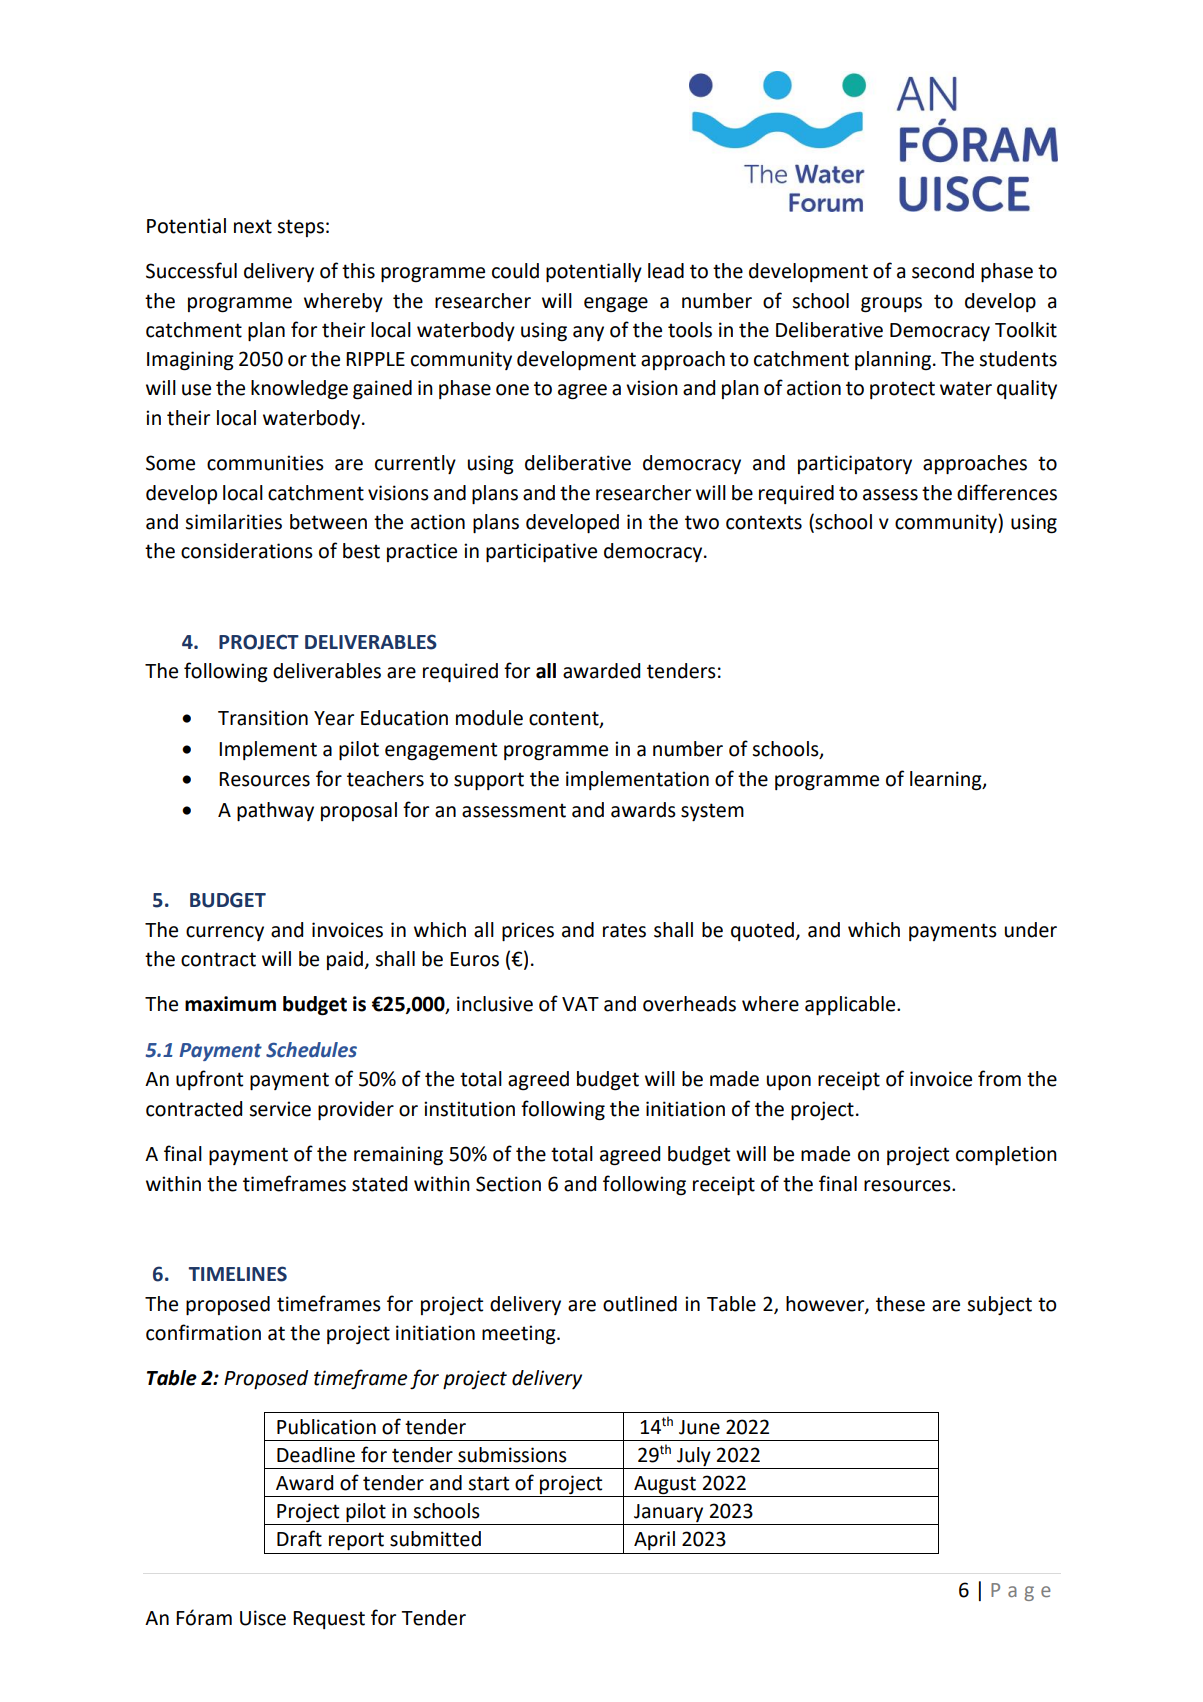  Describe the element at coordinates (666, 271) in the screenshot. I see `lead` at that location.
